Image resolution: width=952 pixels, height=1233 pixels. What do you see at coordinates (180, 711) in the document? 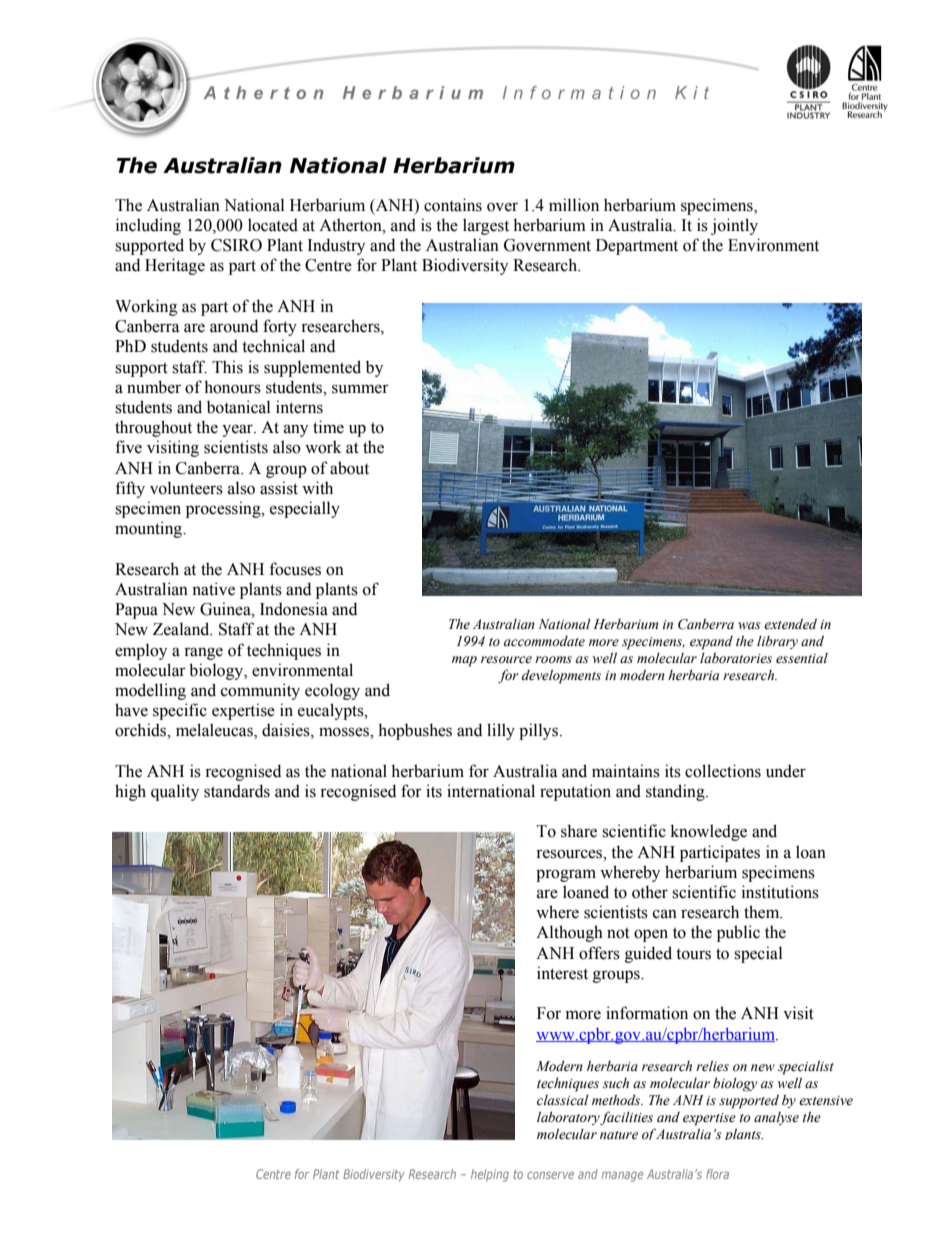
I see `specific` at bounding box center [180, 711].
